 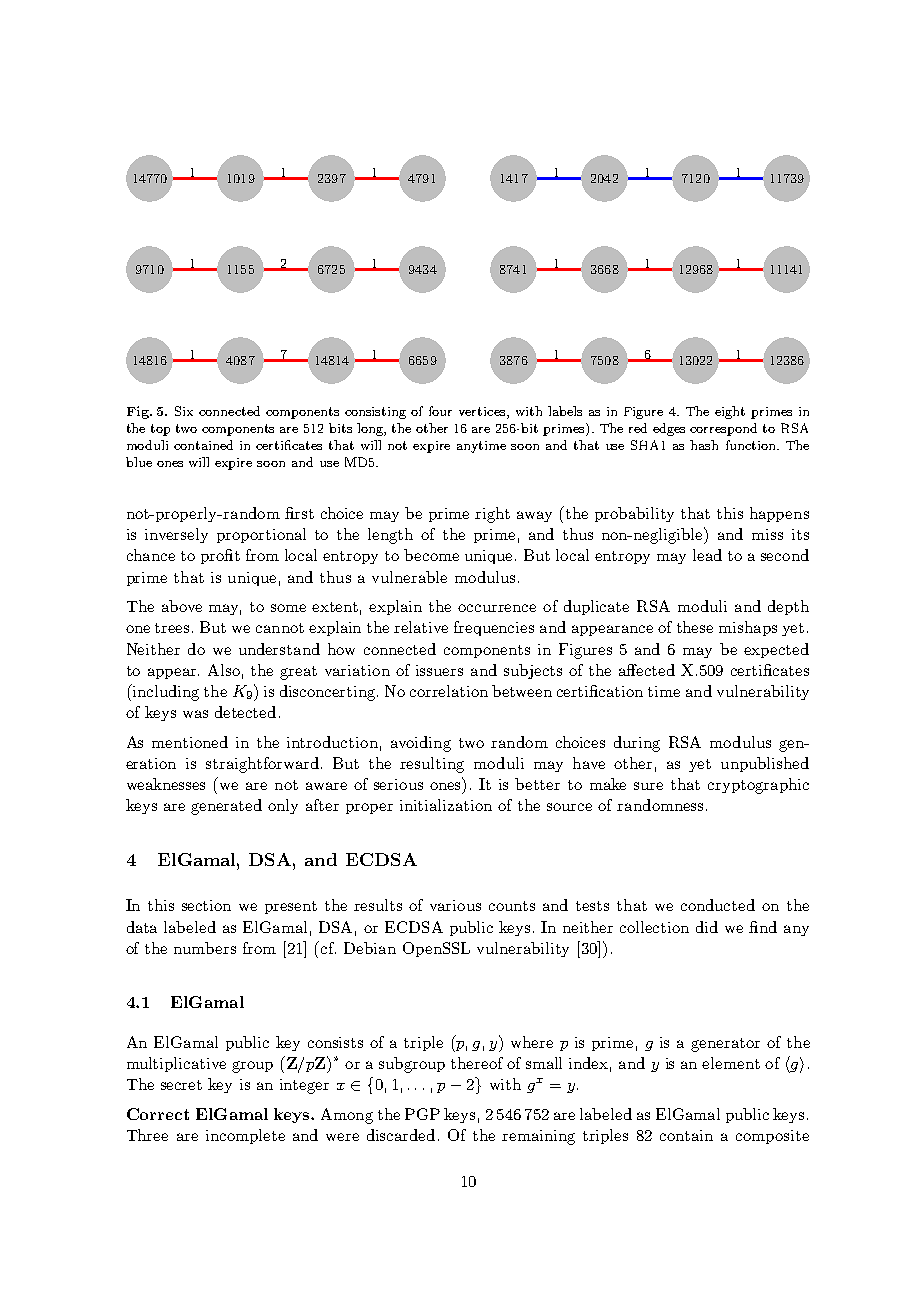 What do you see at coordinates (182, 606) in the image?
I see `above` at bounding box center [182, 606].
